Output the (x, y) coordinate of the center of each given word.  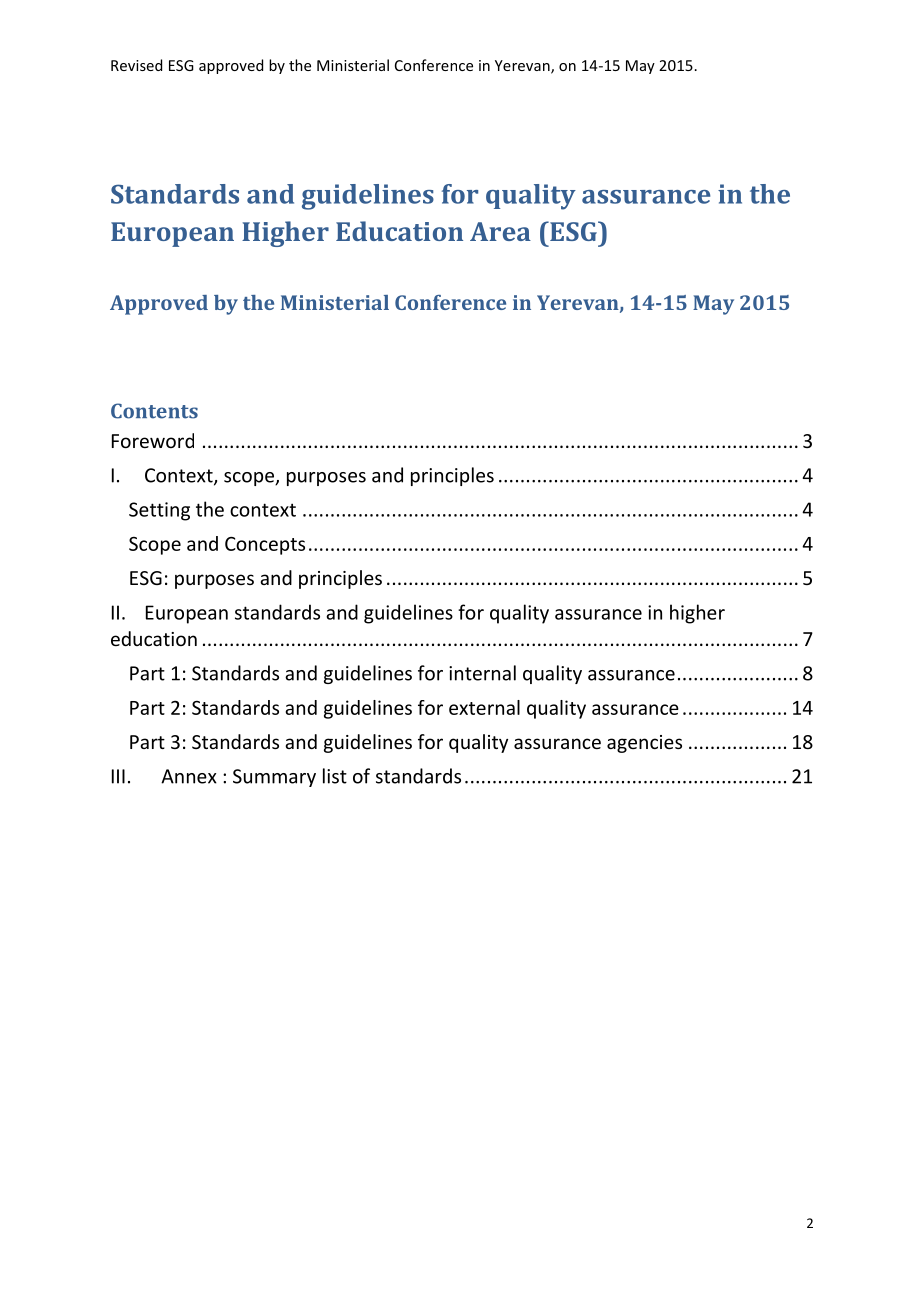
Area (500, 231)
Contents (154, 411)
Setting (159, 511)
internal (482, 673)
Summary (274, 778)
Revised (136, 65)
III (118, 776)
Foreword (153, 440)
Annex (189, 776)
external (484, 707)
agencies (644, 744)
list (335, 776)
